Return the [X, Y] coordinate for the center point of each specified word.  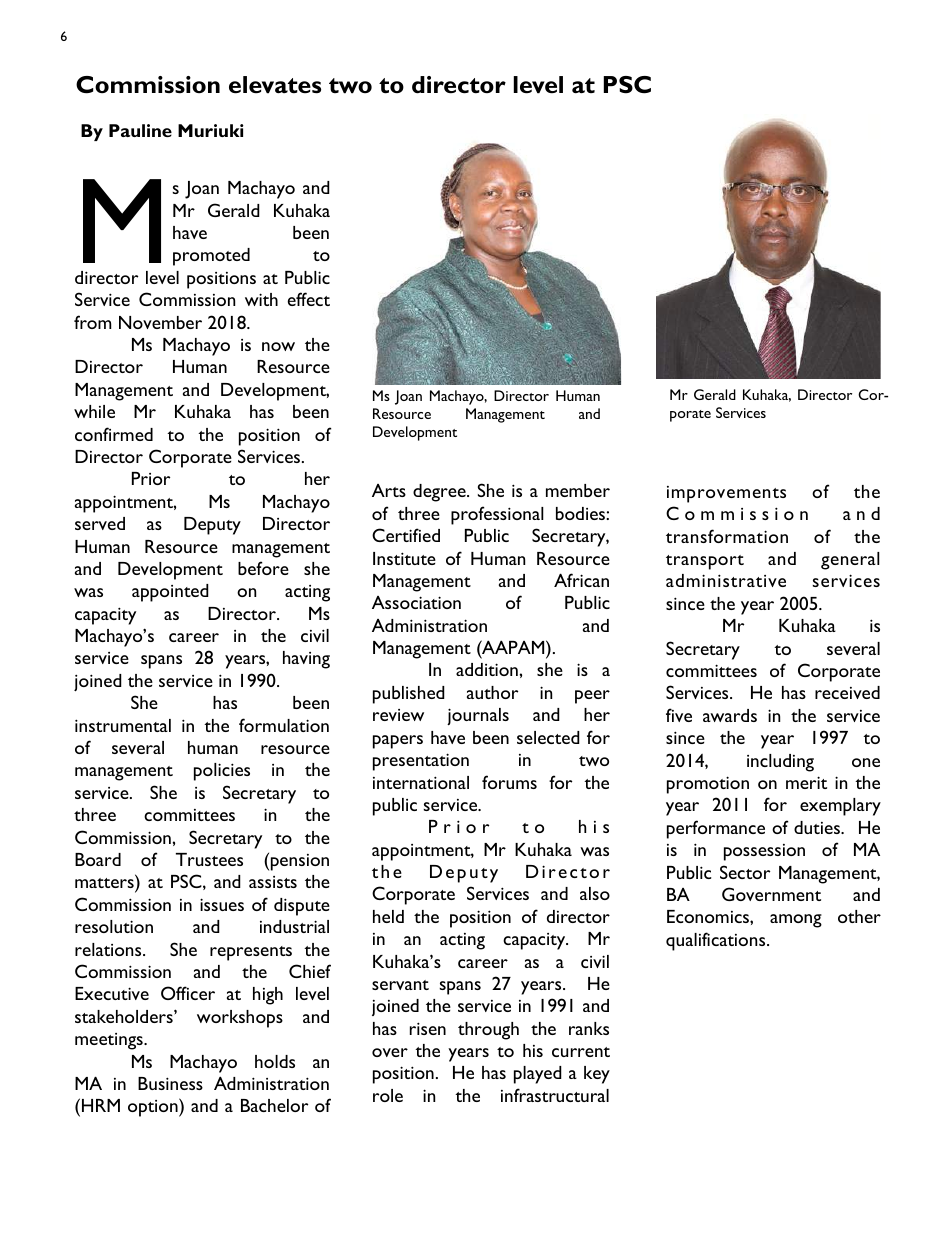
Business [170, 1083]
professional [497, 515]
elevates [275, 85]
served [100, 523]
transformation [727, 536]
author [492, 692]
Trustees [209, 859]
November [160, 322]
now [278, 346]
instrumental [123, 725]
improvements [726, 494]
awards [730, 715]
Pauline [140, 130]
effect [309, 299]
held [388, 916]
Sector [745, 872]
